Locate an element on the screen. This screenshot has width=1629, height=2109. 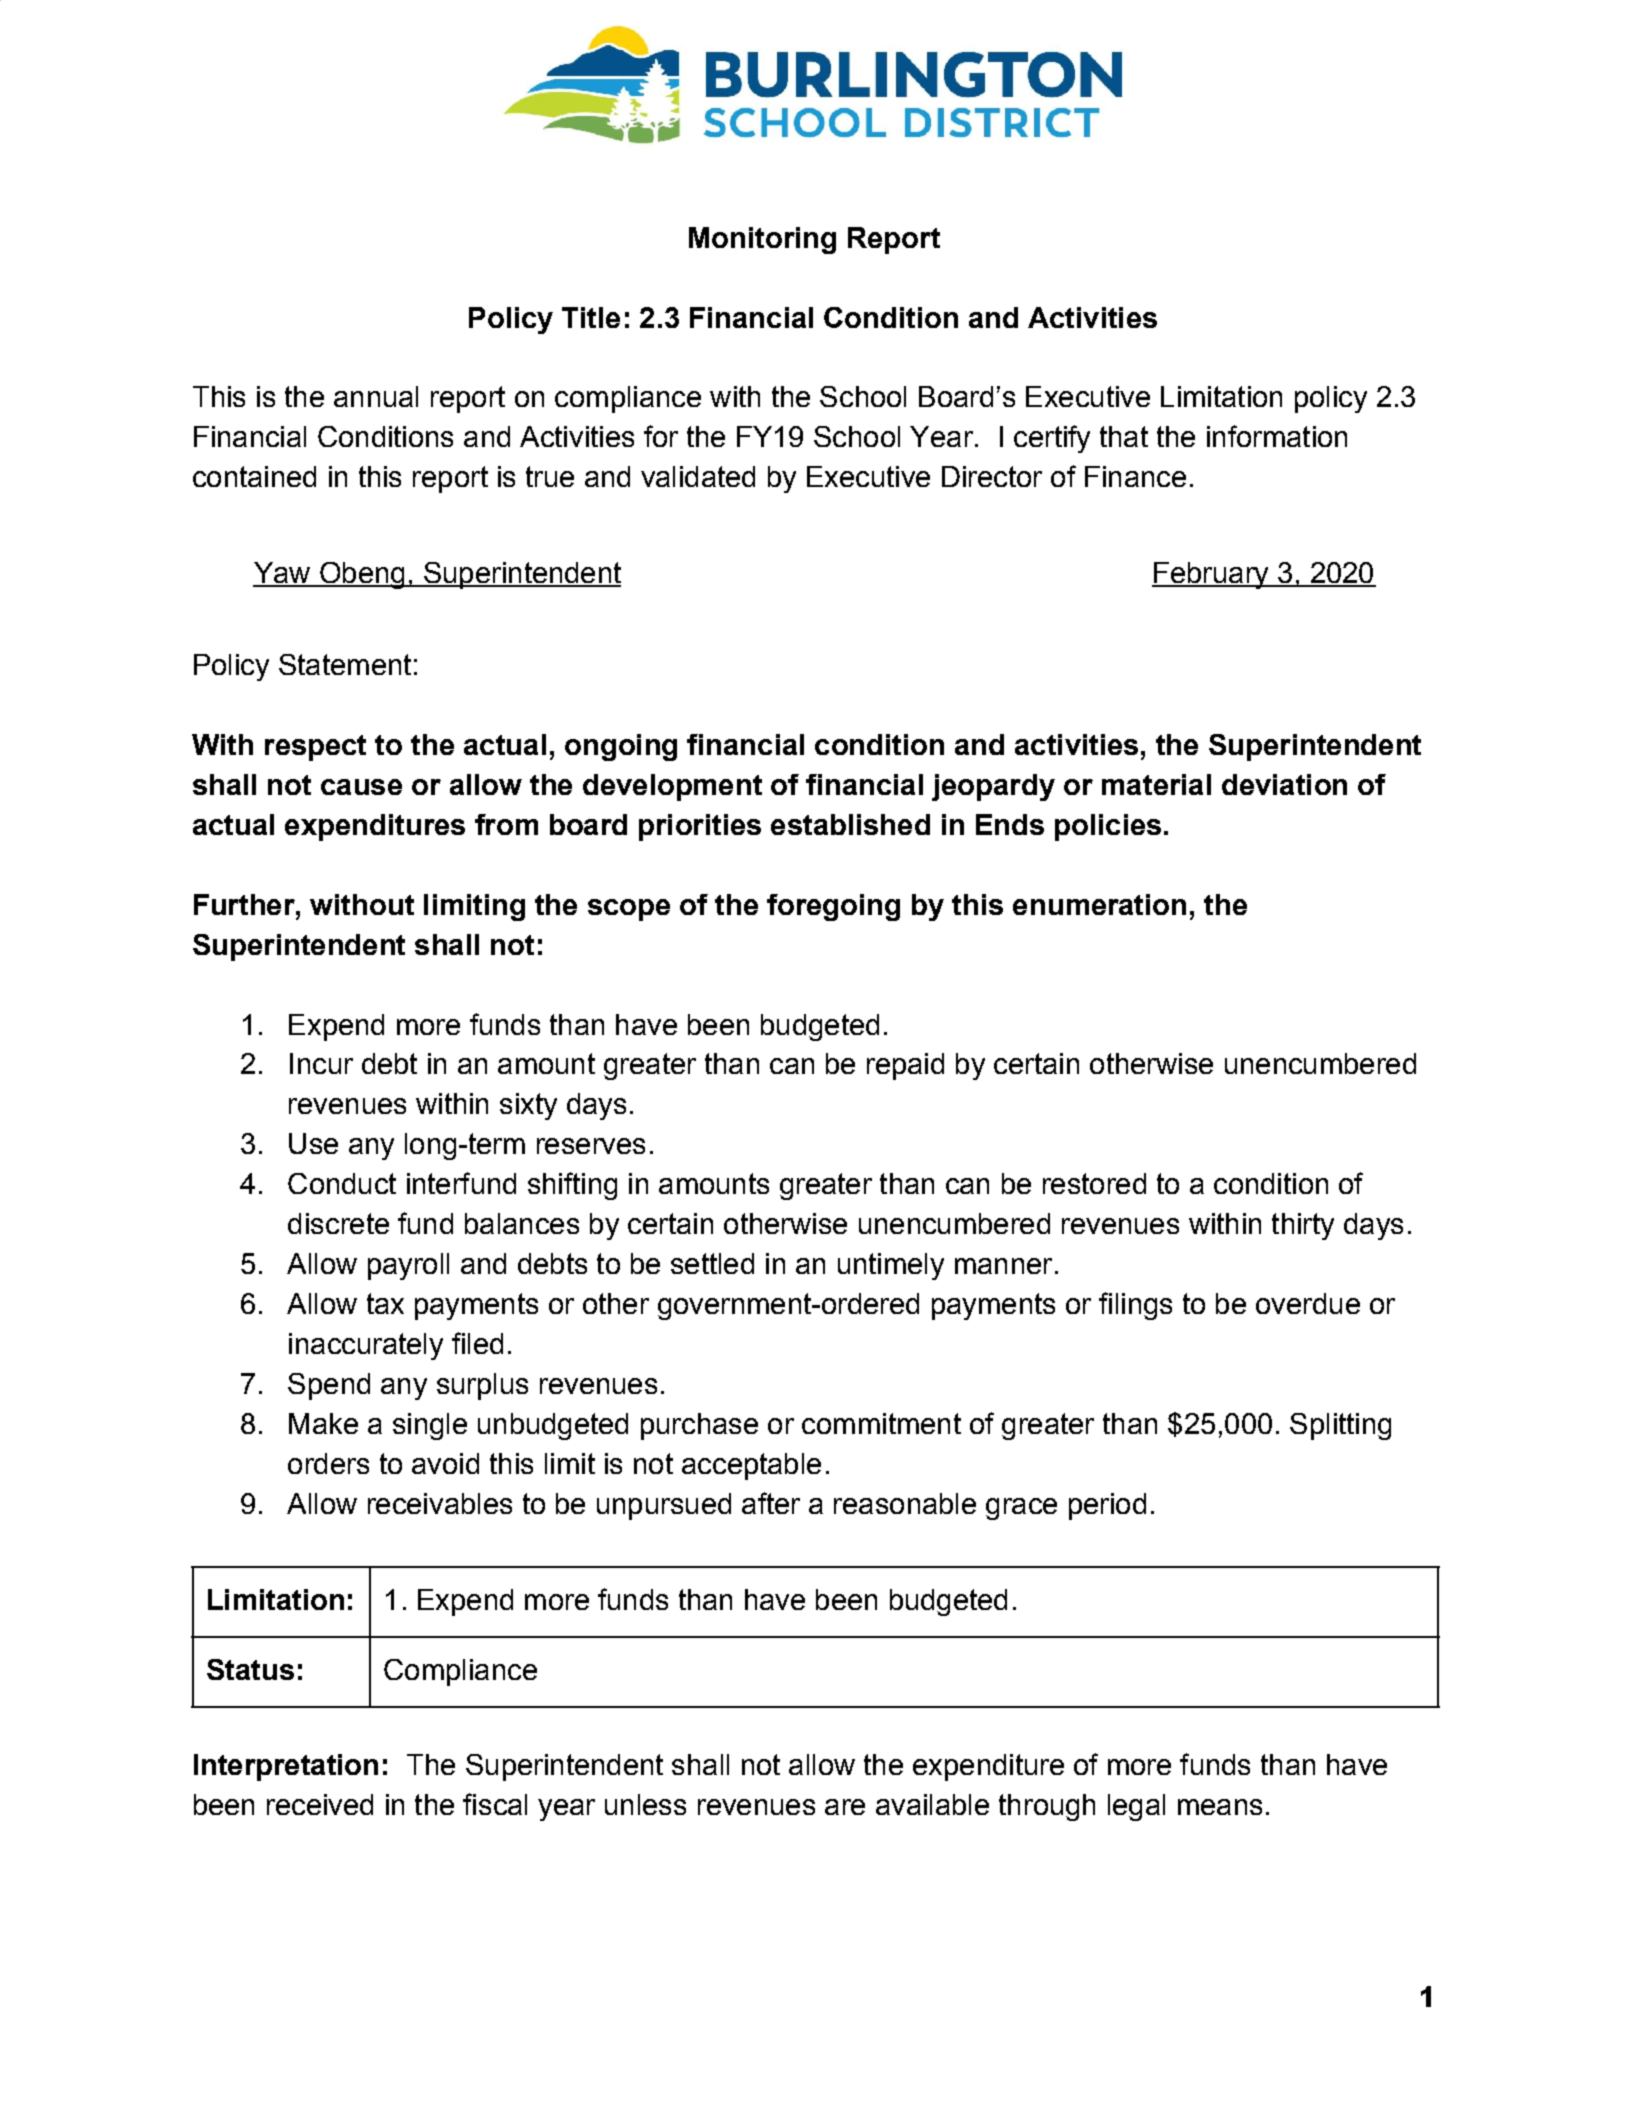
cause is located at coordinates (361, 787).
